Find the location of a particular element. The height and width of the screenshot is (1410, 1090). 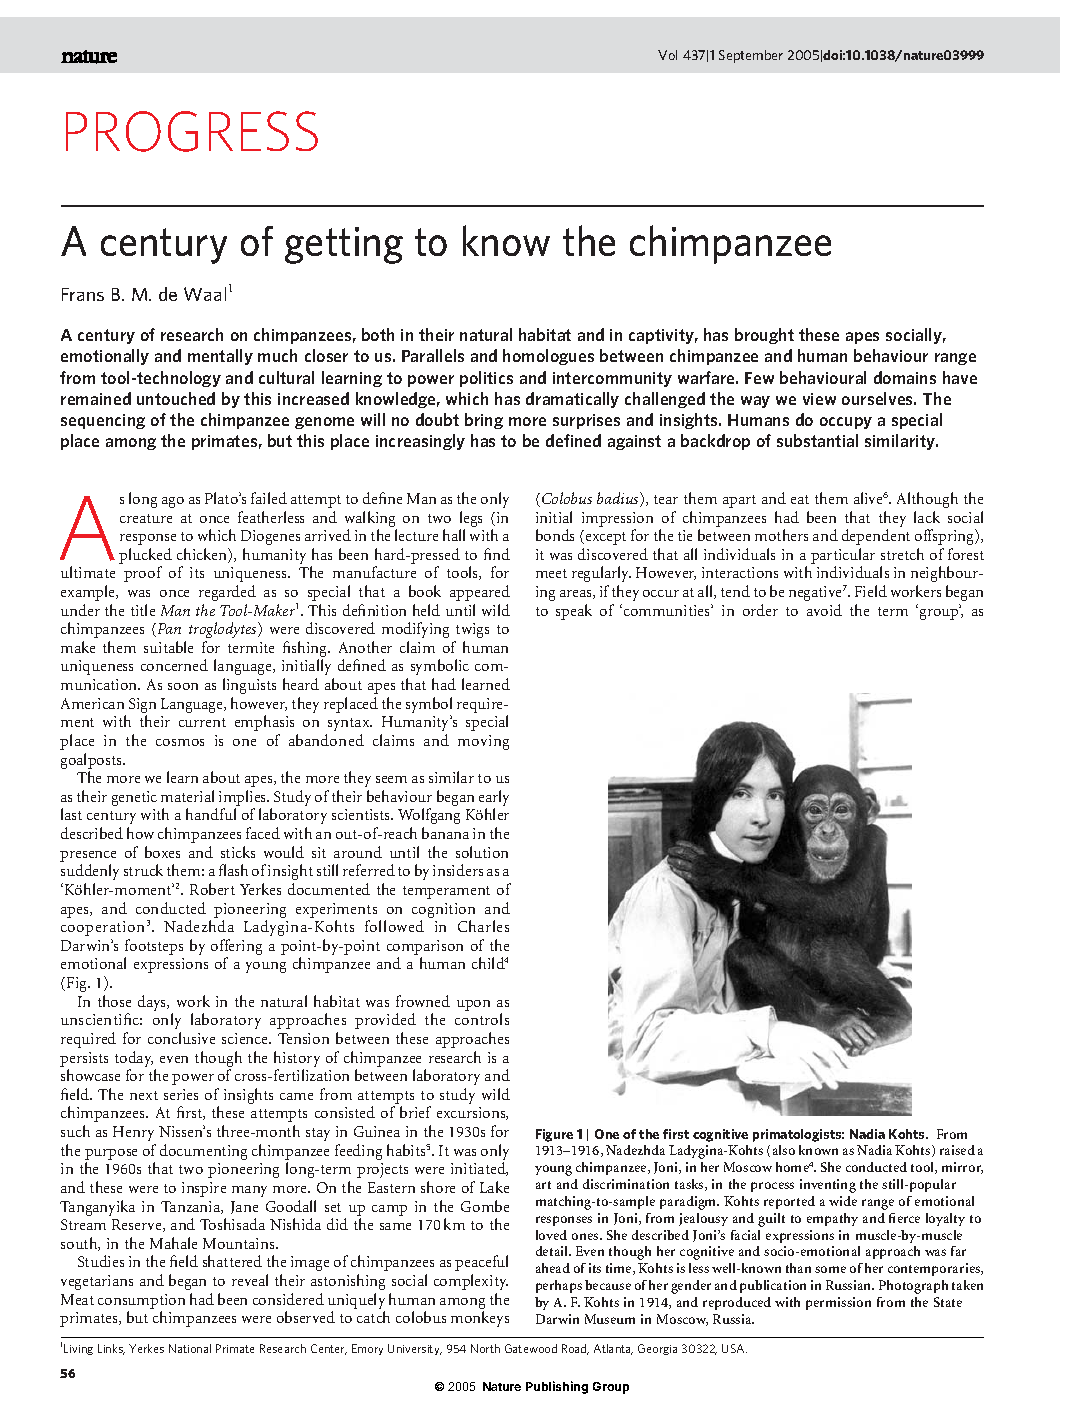

September is located at coordinates (751, 56).
